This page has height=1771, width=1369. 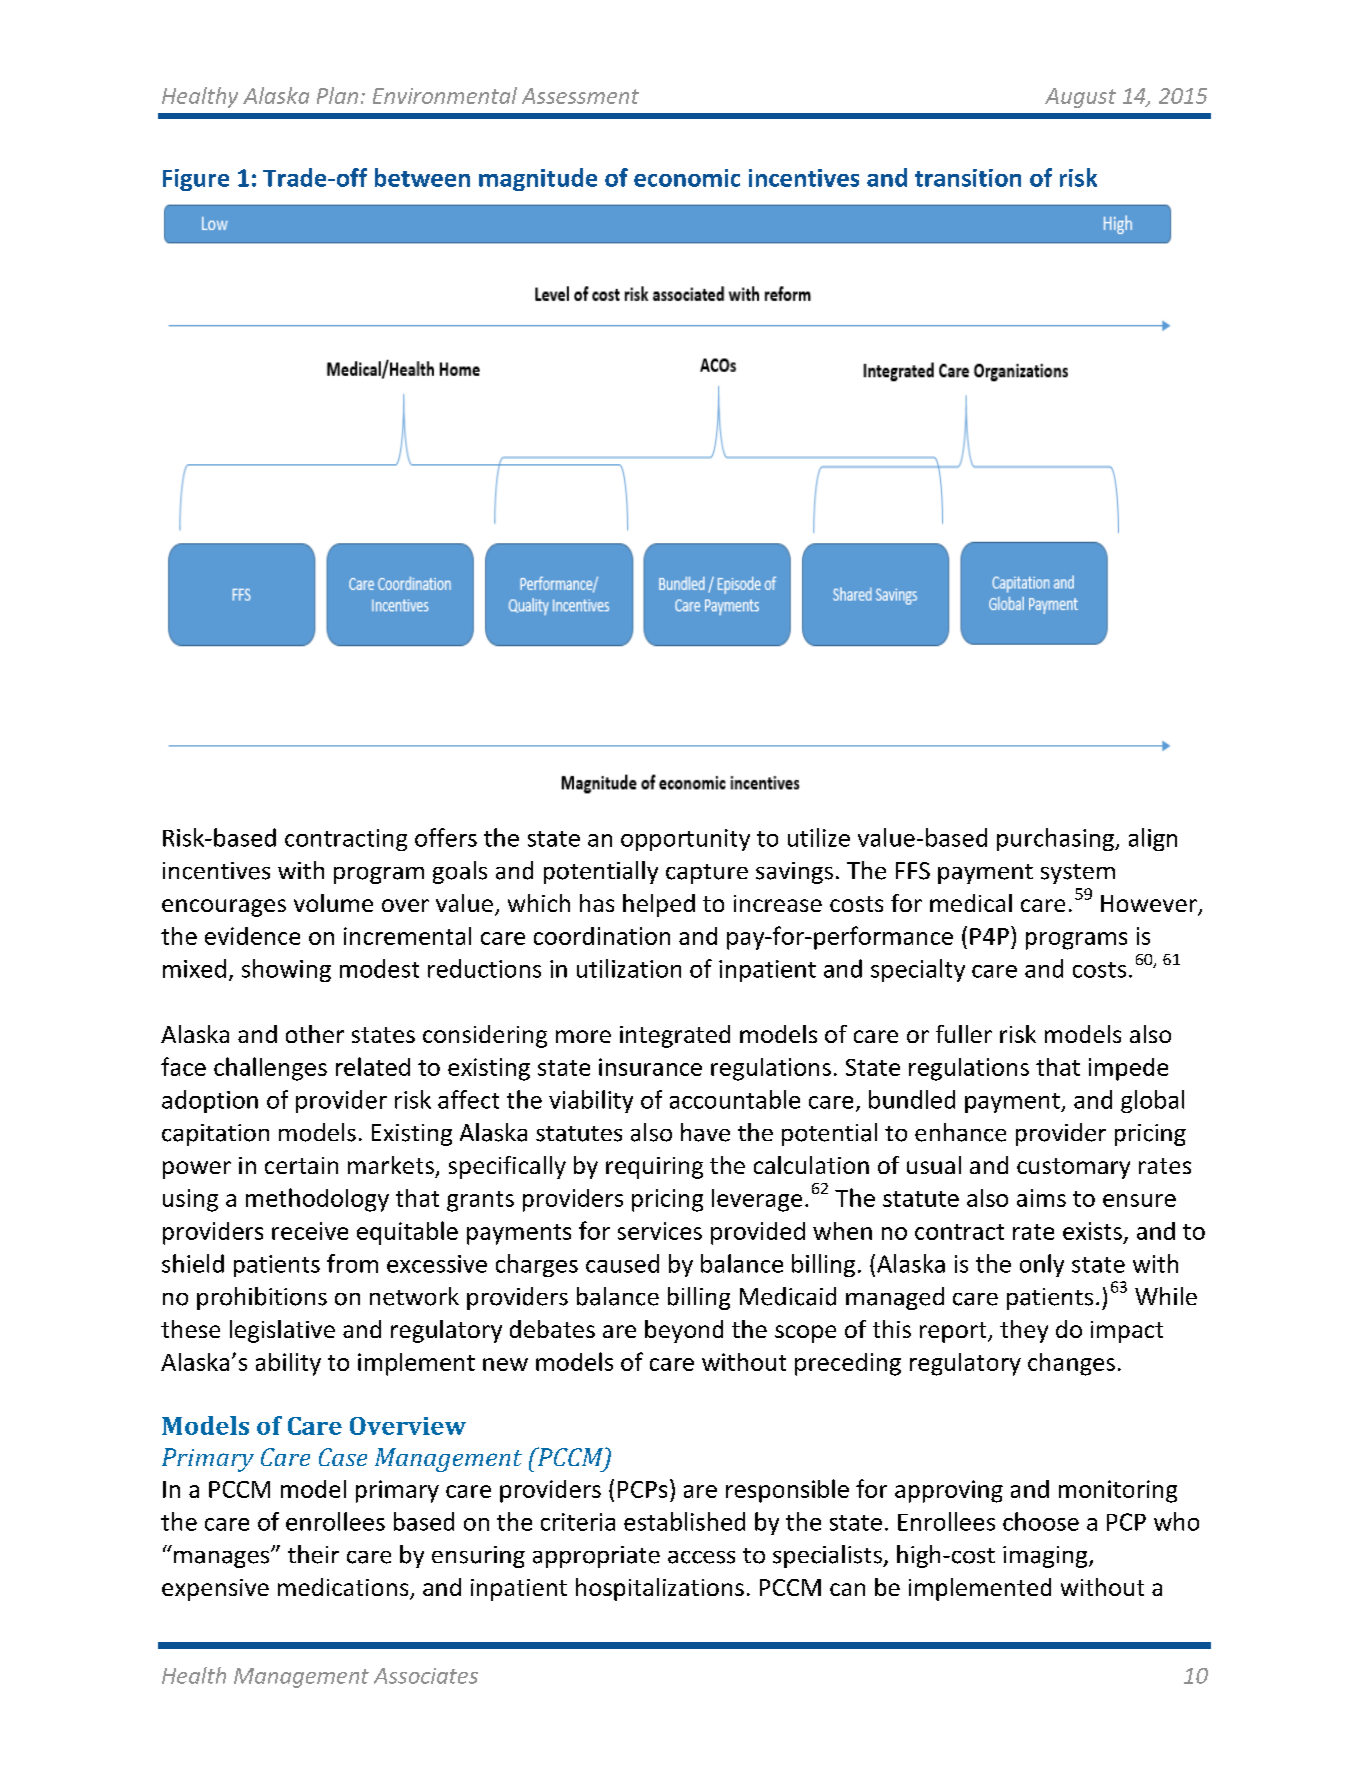 I want to click on August, so click(x=1080, y=98).
